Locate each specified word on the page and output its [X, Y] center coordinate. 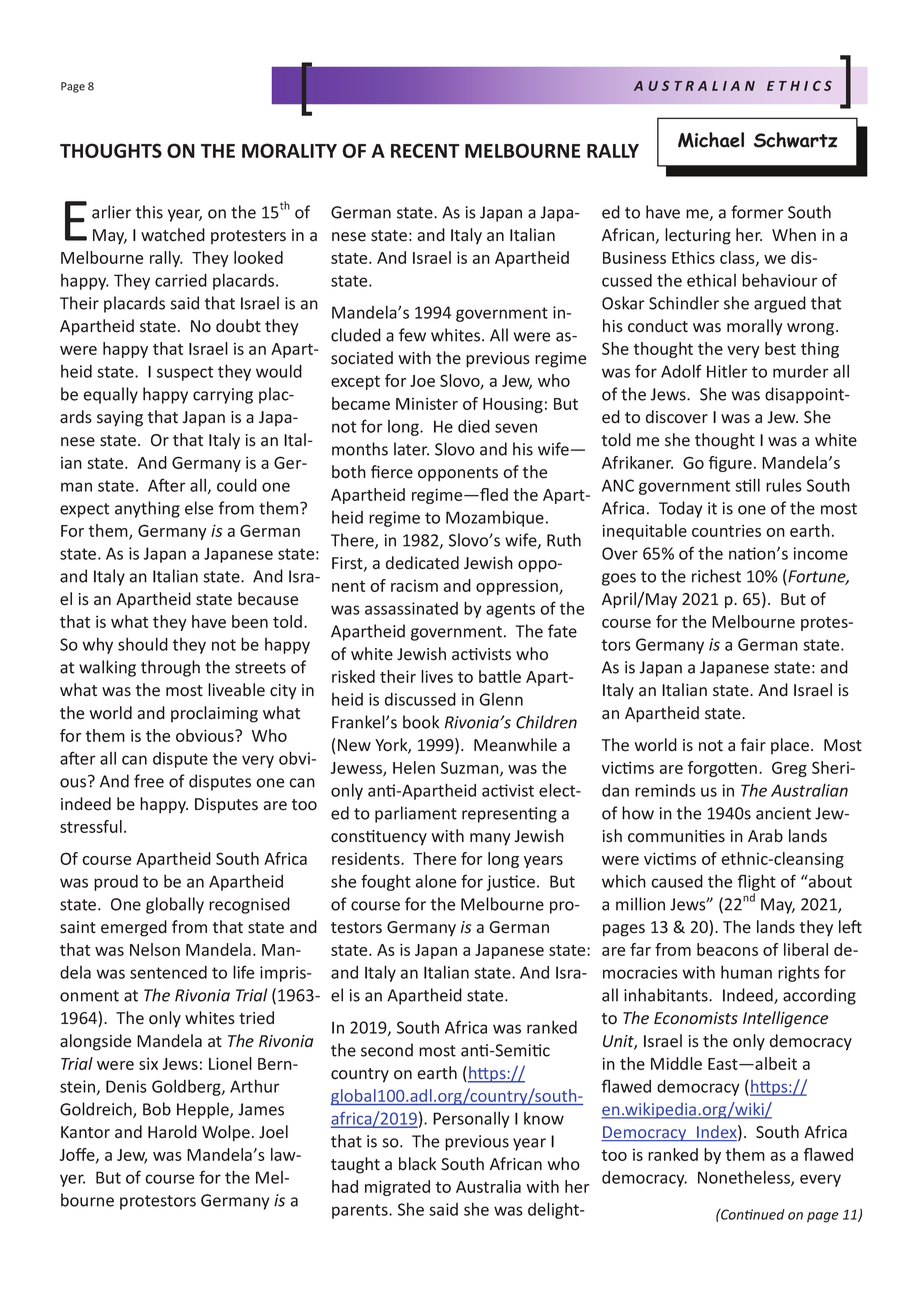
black [417, 1164]
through [170, 668]
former [757, 212]
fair [753, 745]
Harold [172, 1132]
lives [437, 676]
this [149, 212]
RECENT [425, 150]
